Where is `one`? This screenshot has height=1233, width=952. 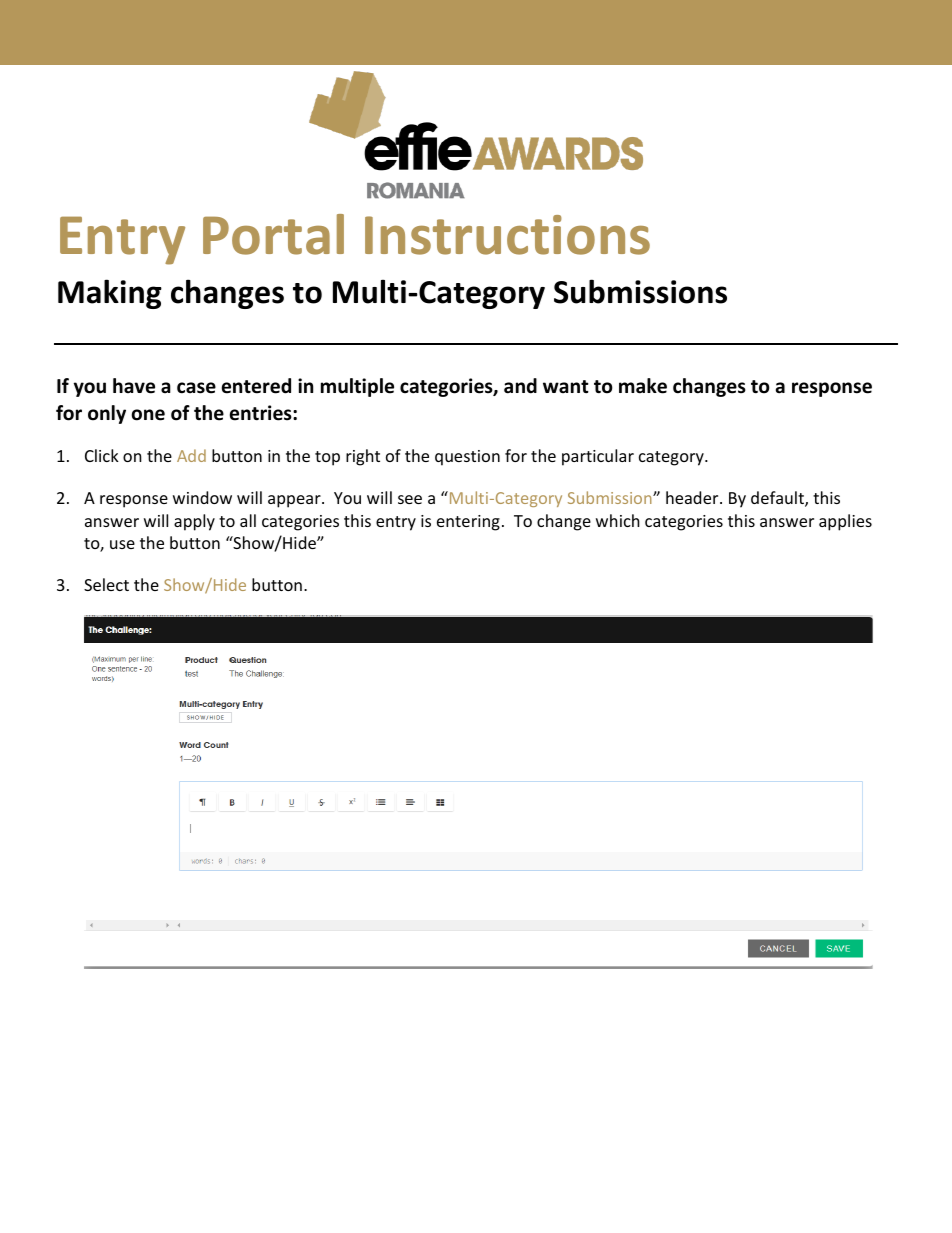 one is located at coordinates (148, 415).
